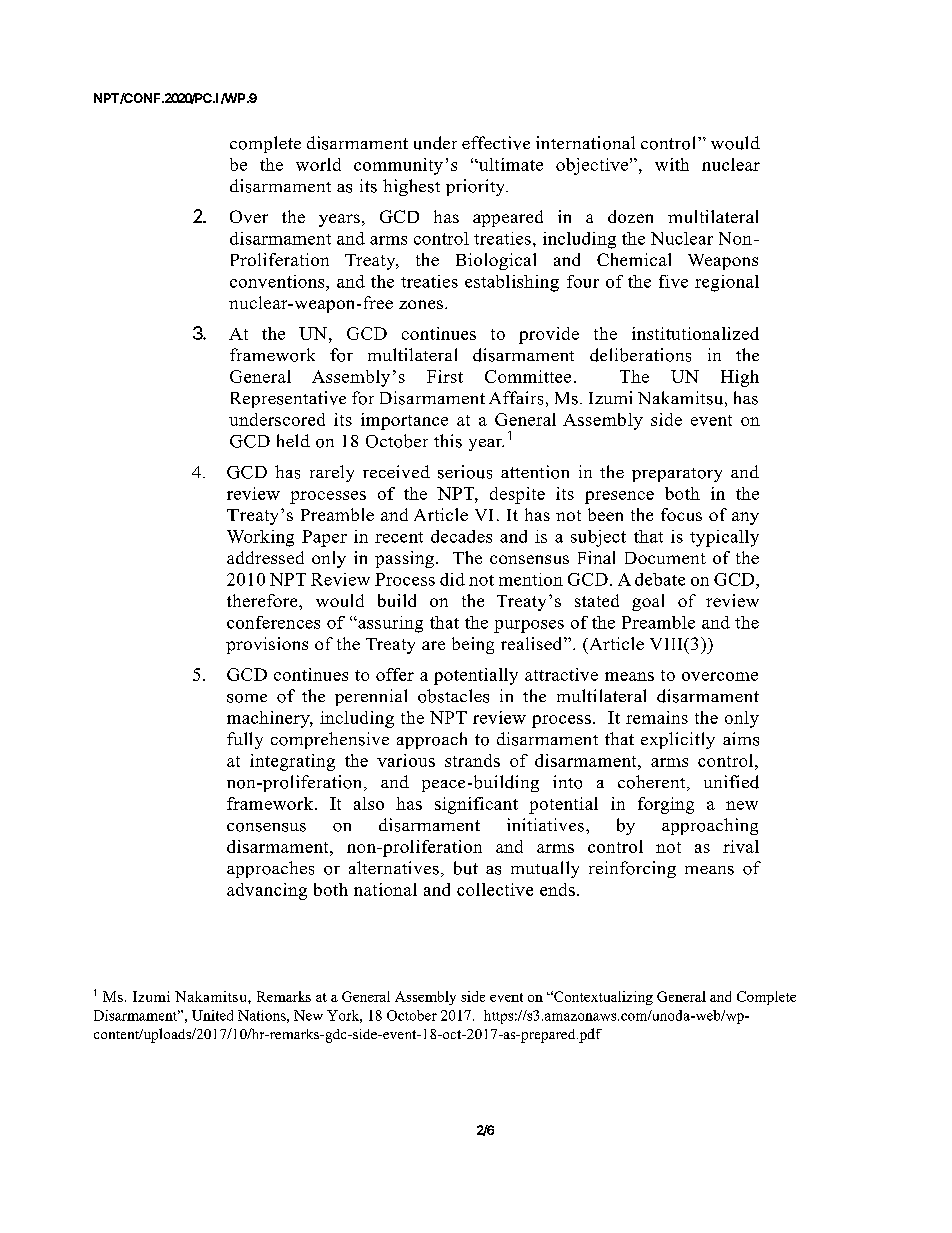  Describe the element at coordinates (660, 579) in the screenshot. I see `debate` at that location.
